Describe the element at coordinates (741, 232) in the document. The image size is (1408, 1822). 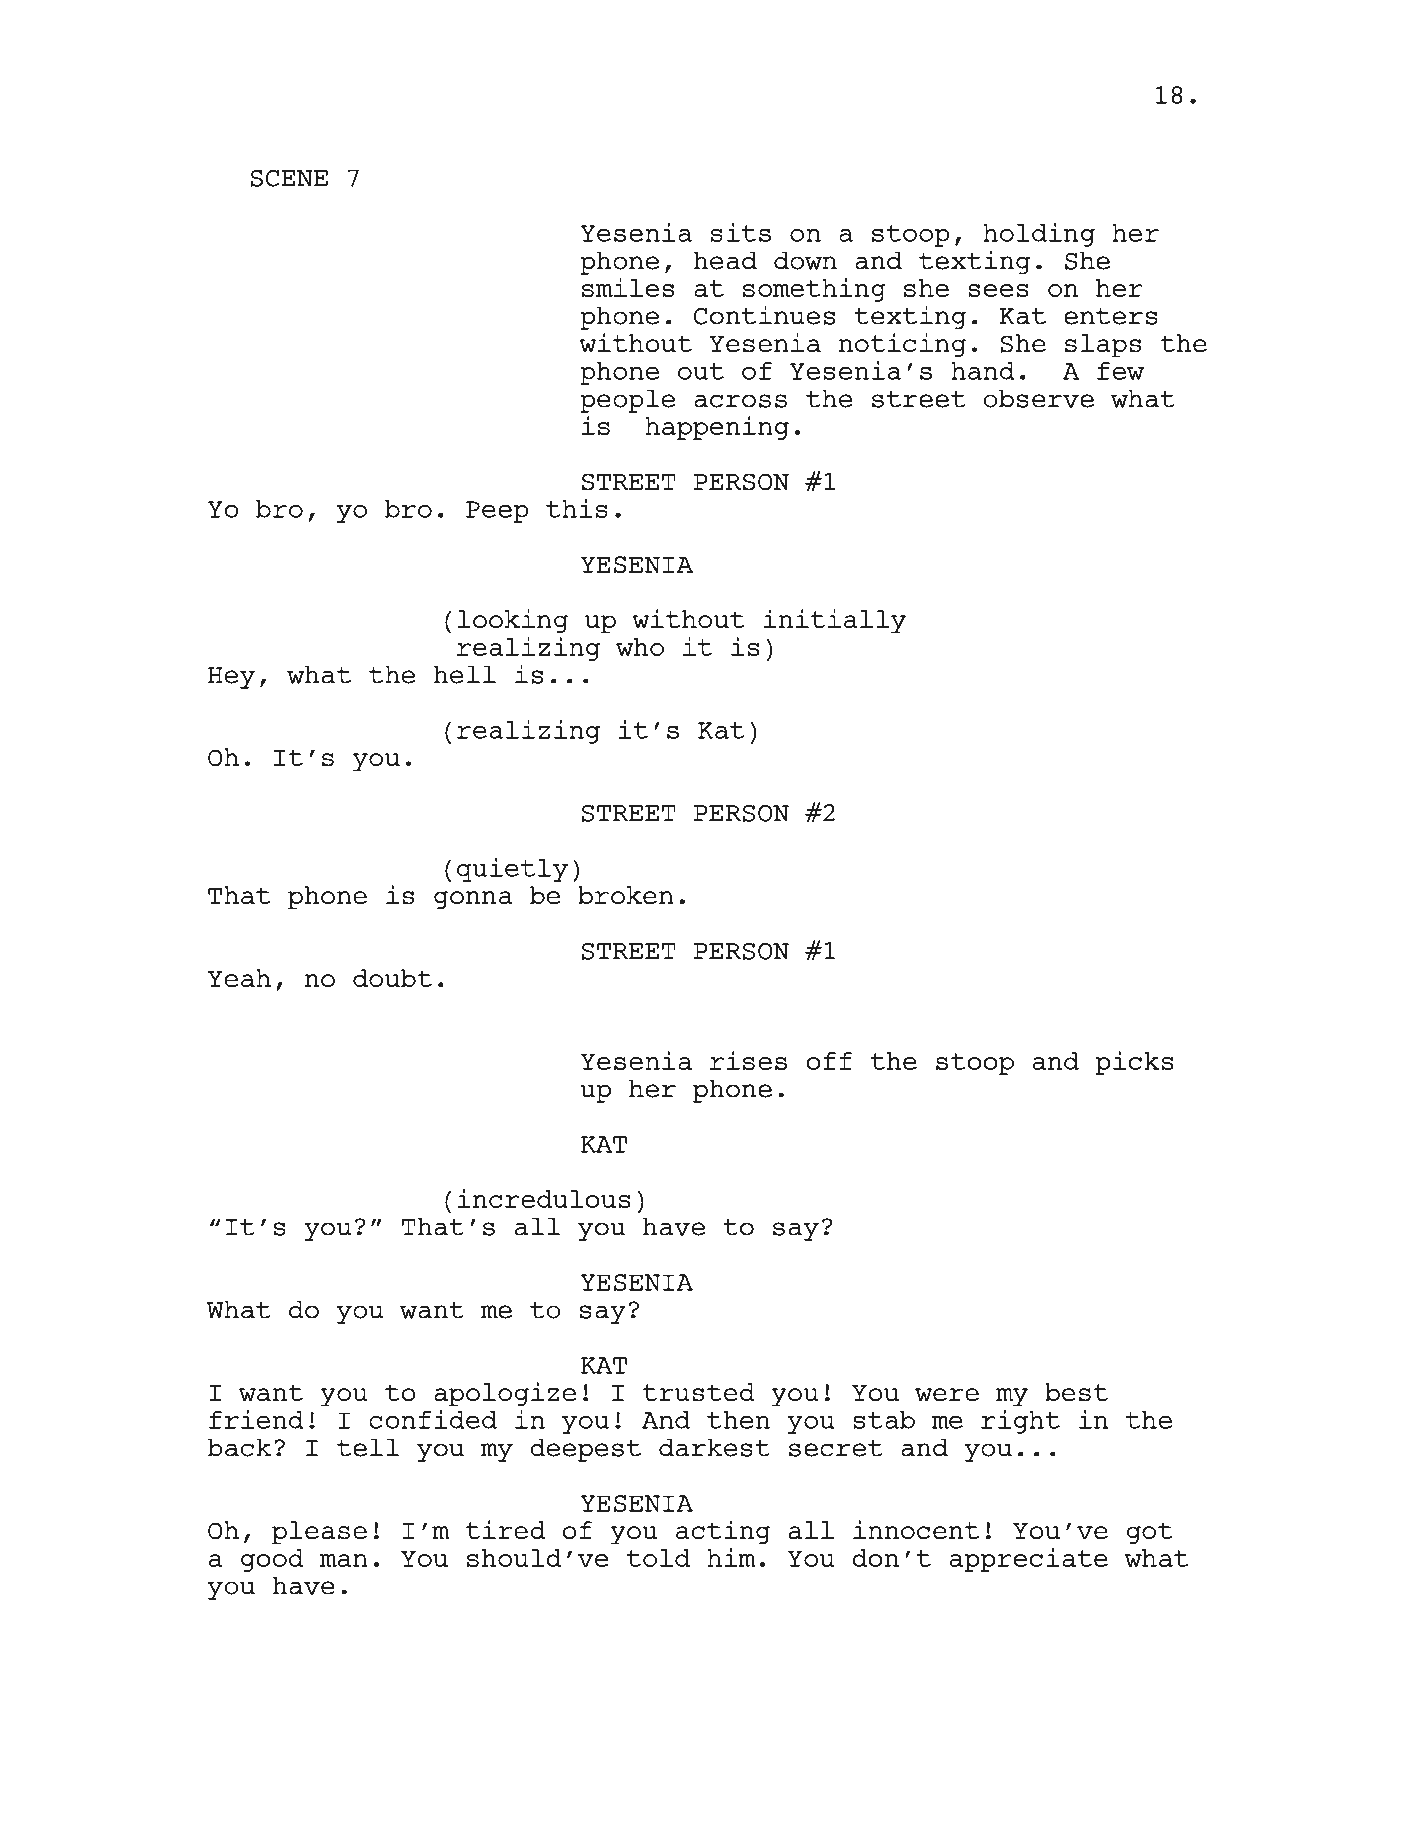
I see `sits` at that location.
